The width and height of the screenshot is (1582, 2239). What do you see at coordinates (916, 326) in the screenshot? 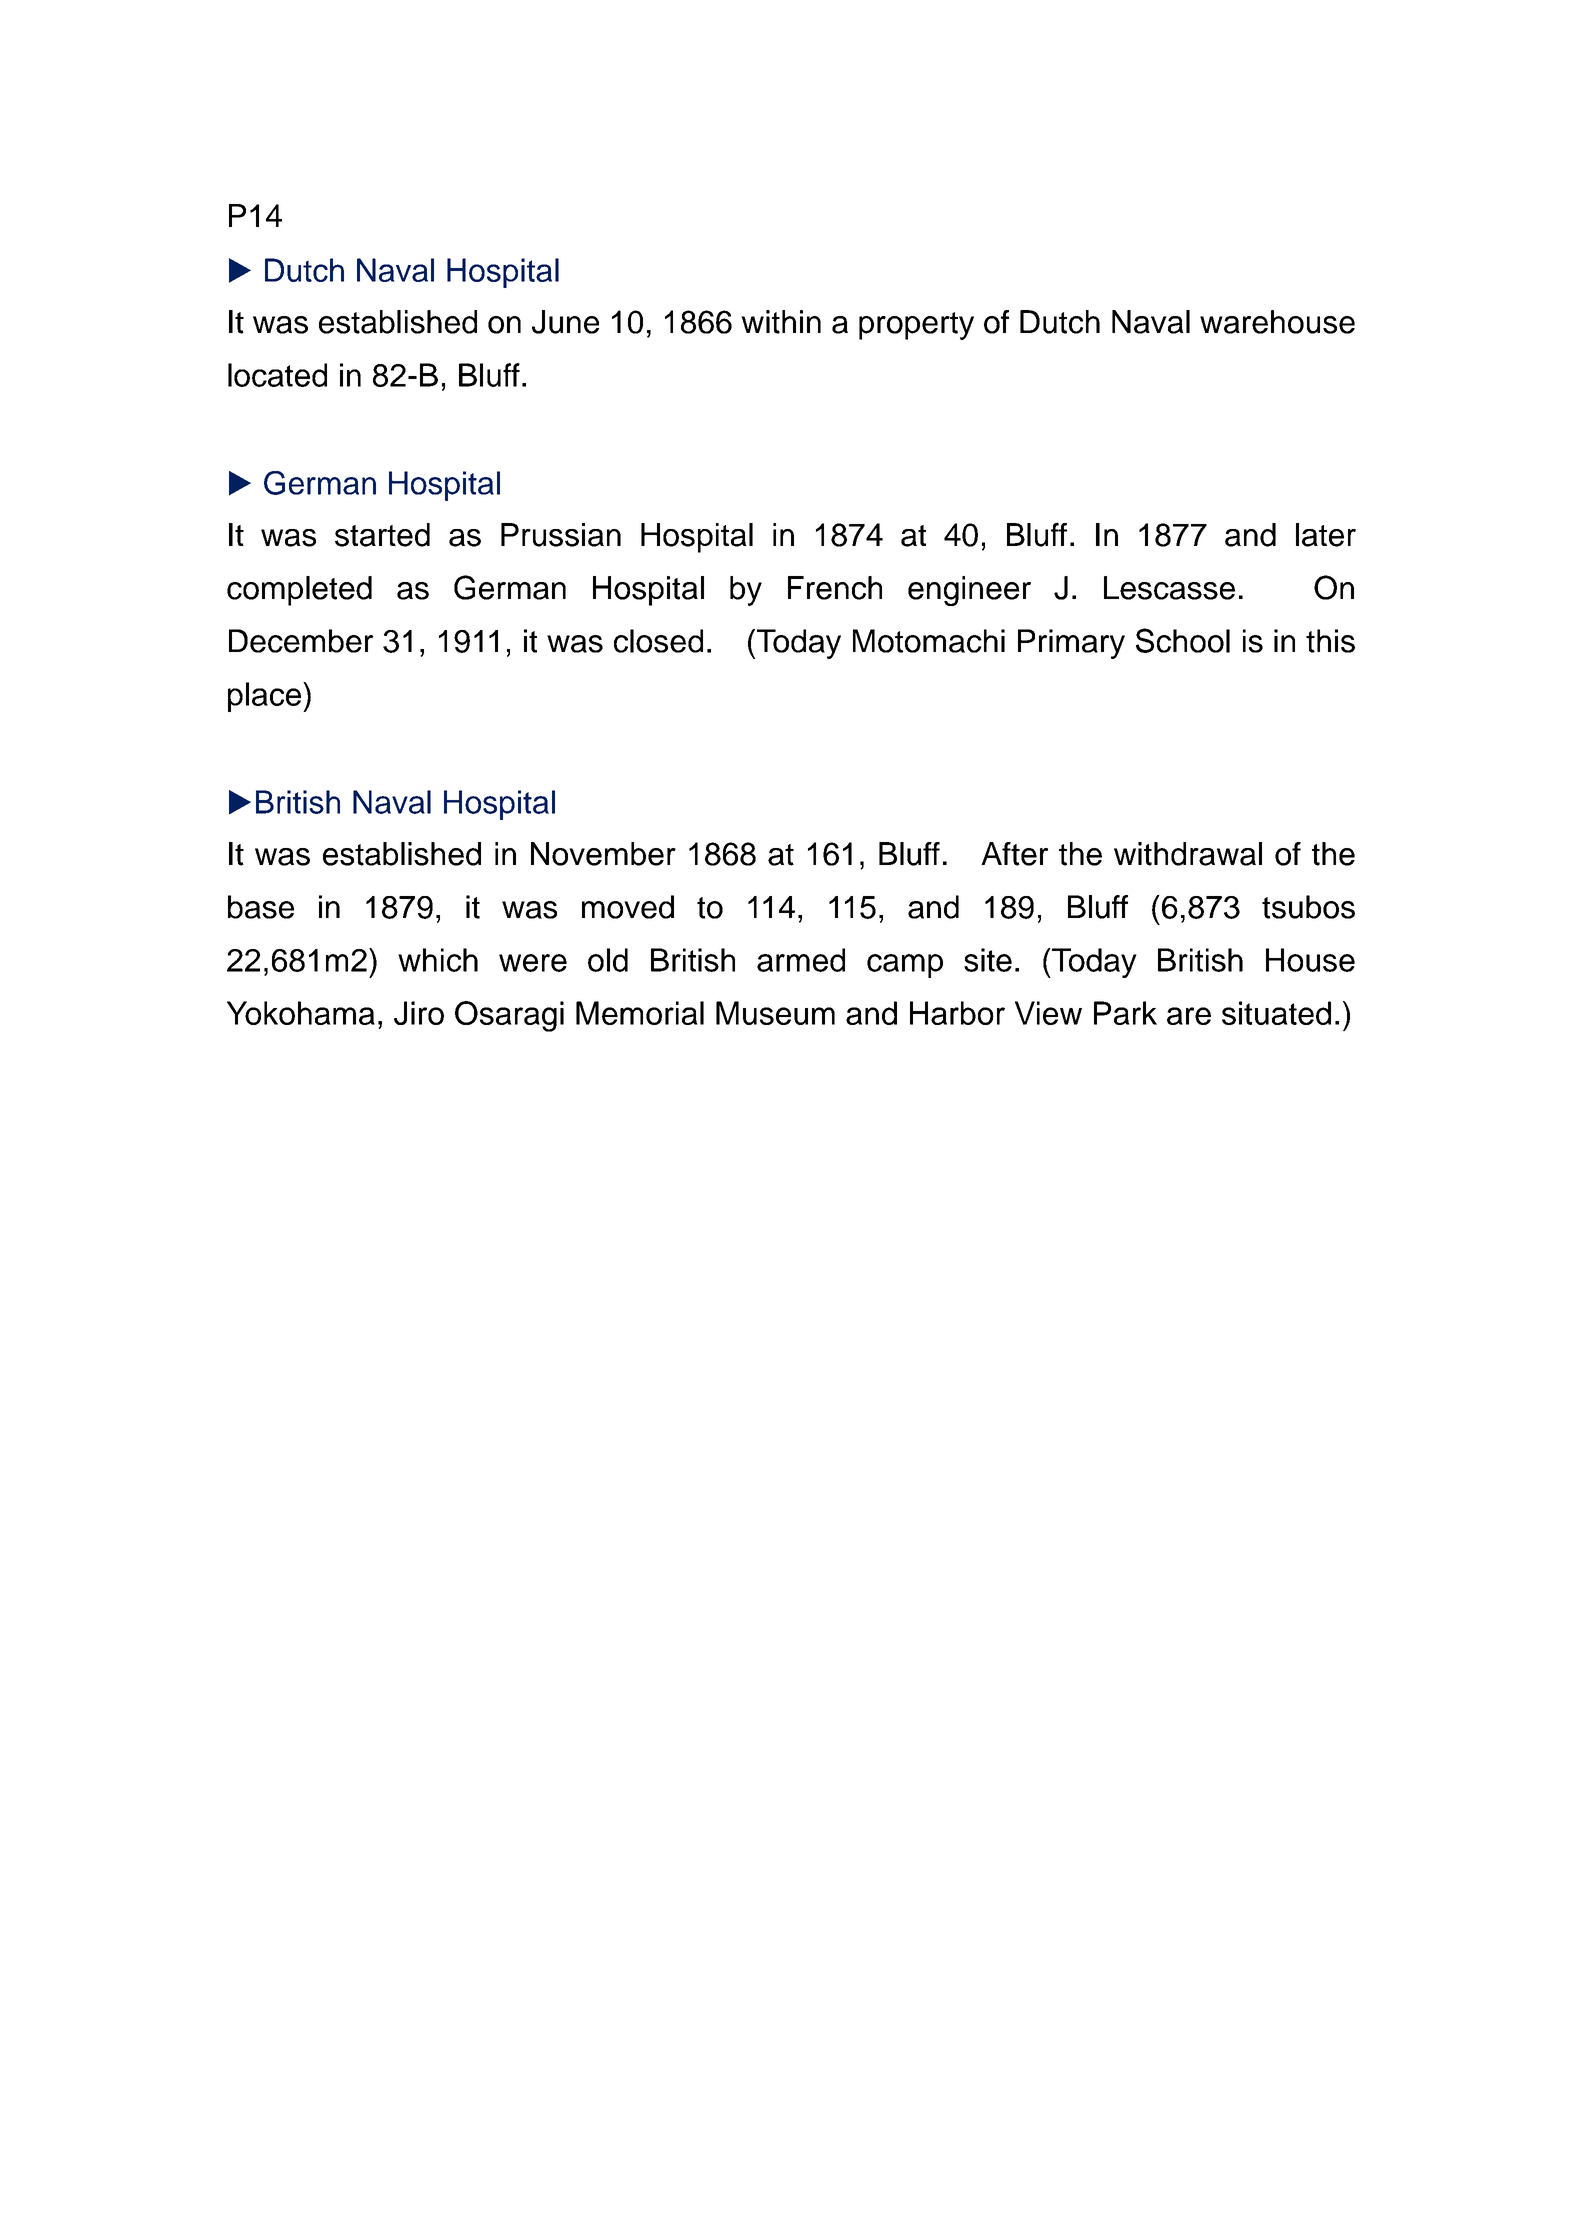
I see `property` at bounding box center [916, 326].
